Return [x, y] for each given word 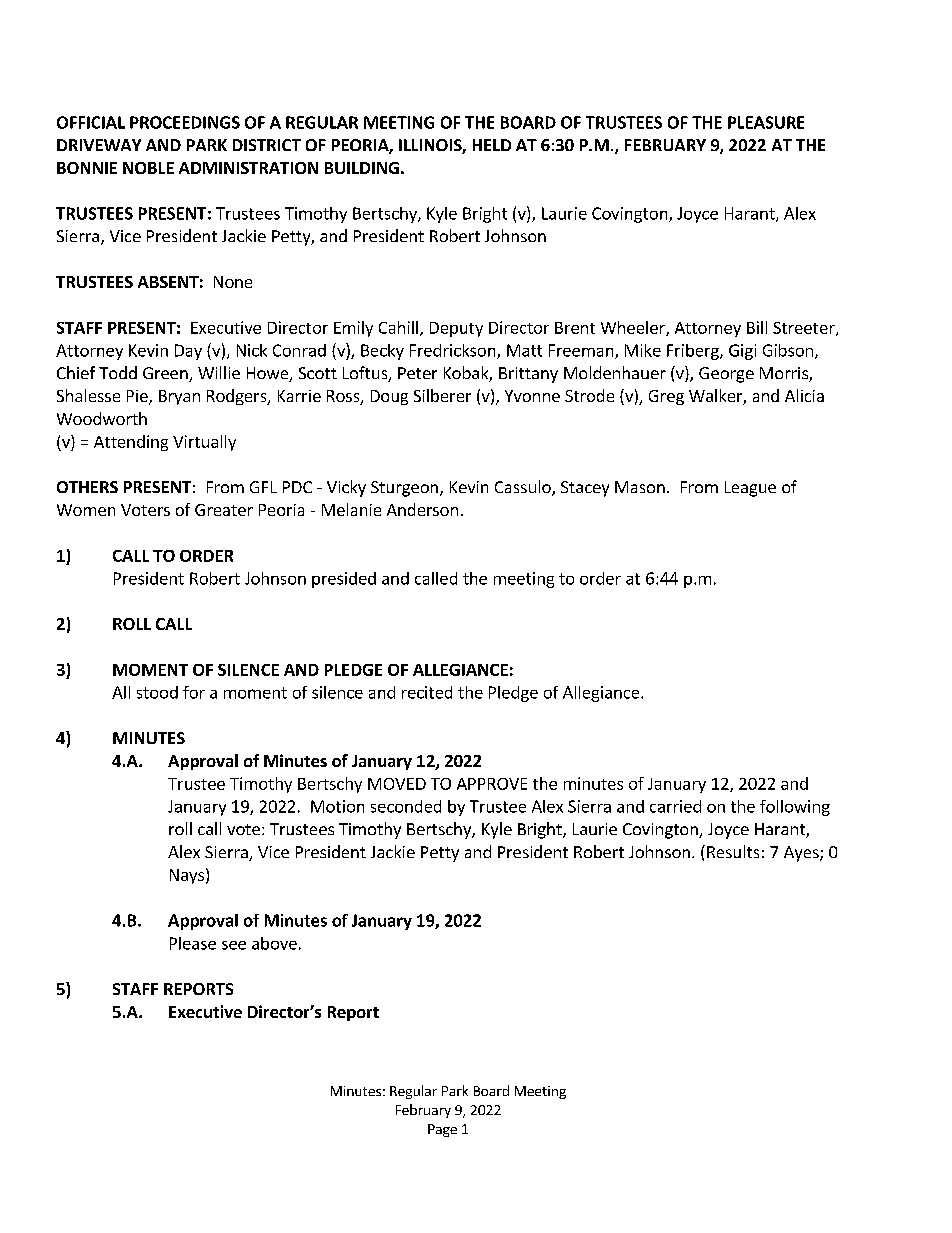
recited [427, 692]
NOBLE [148, 168]
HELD [492, 145]
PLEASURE [766, 122]
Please [193, 943]
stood [157, 692]
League [750, 489]
